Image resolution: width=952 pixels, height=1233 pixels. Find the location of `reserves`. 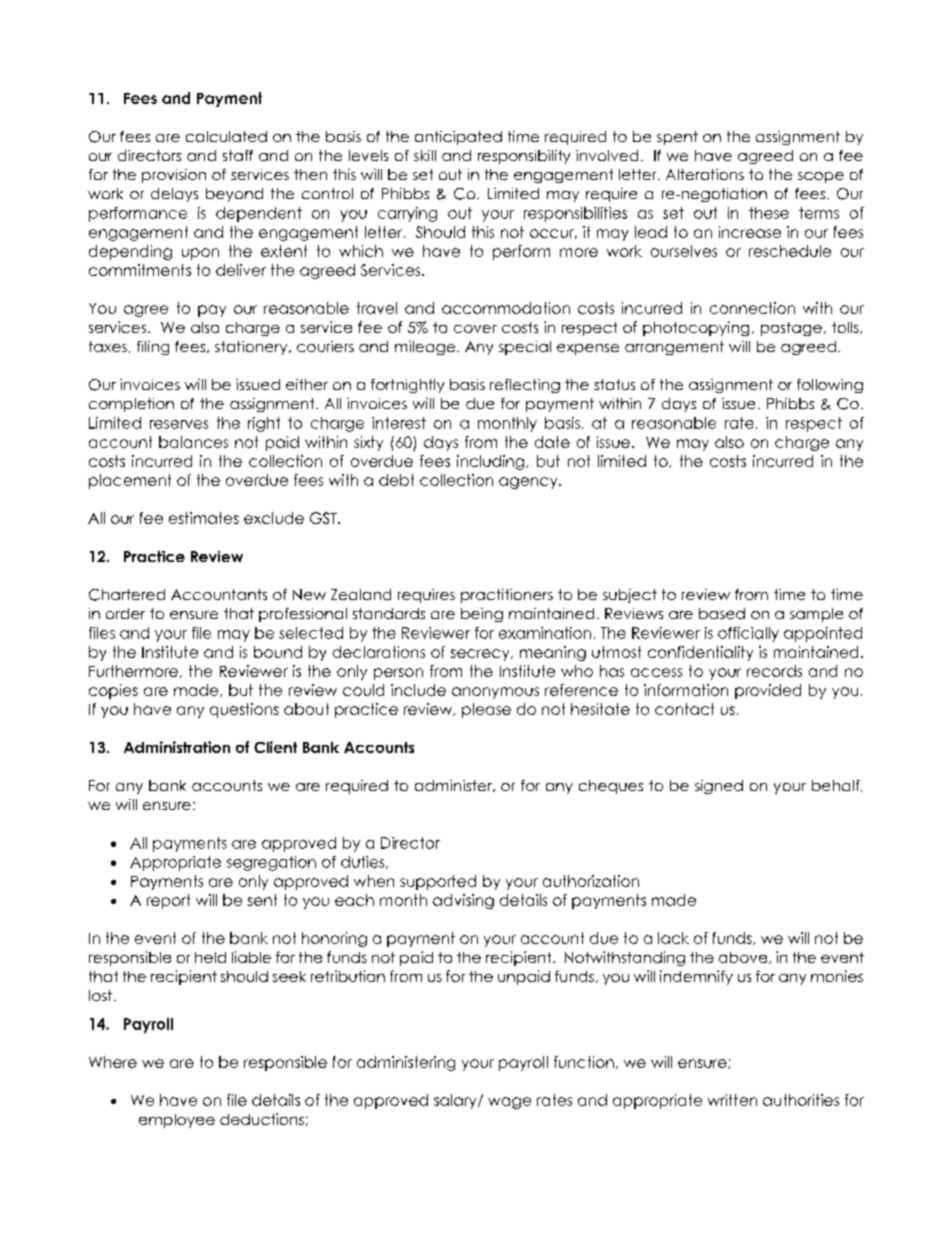

reserves is located at coordinates (179, 424).
